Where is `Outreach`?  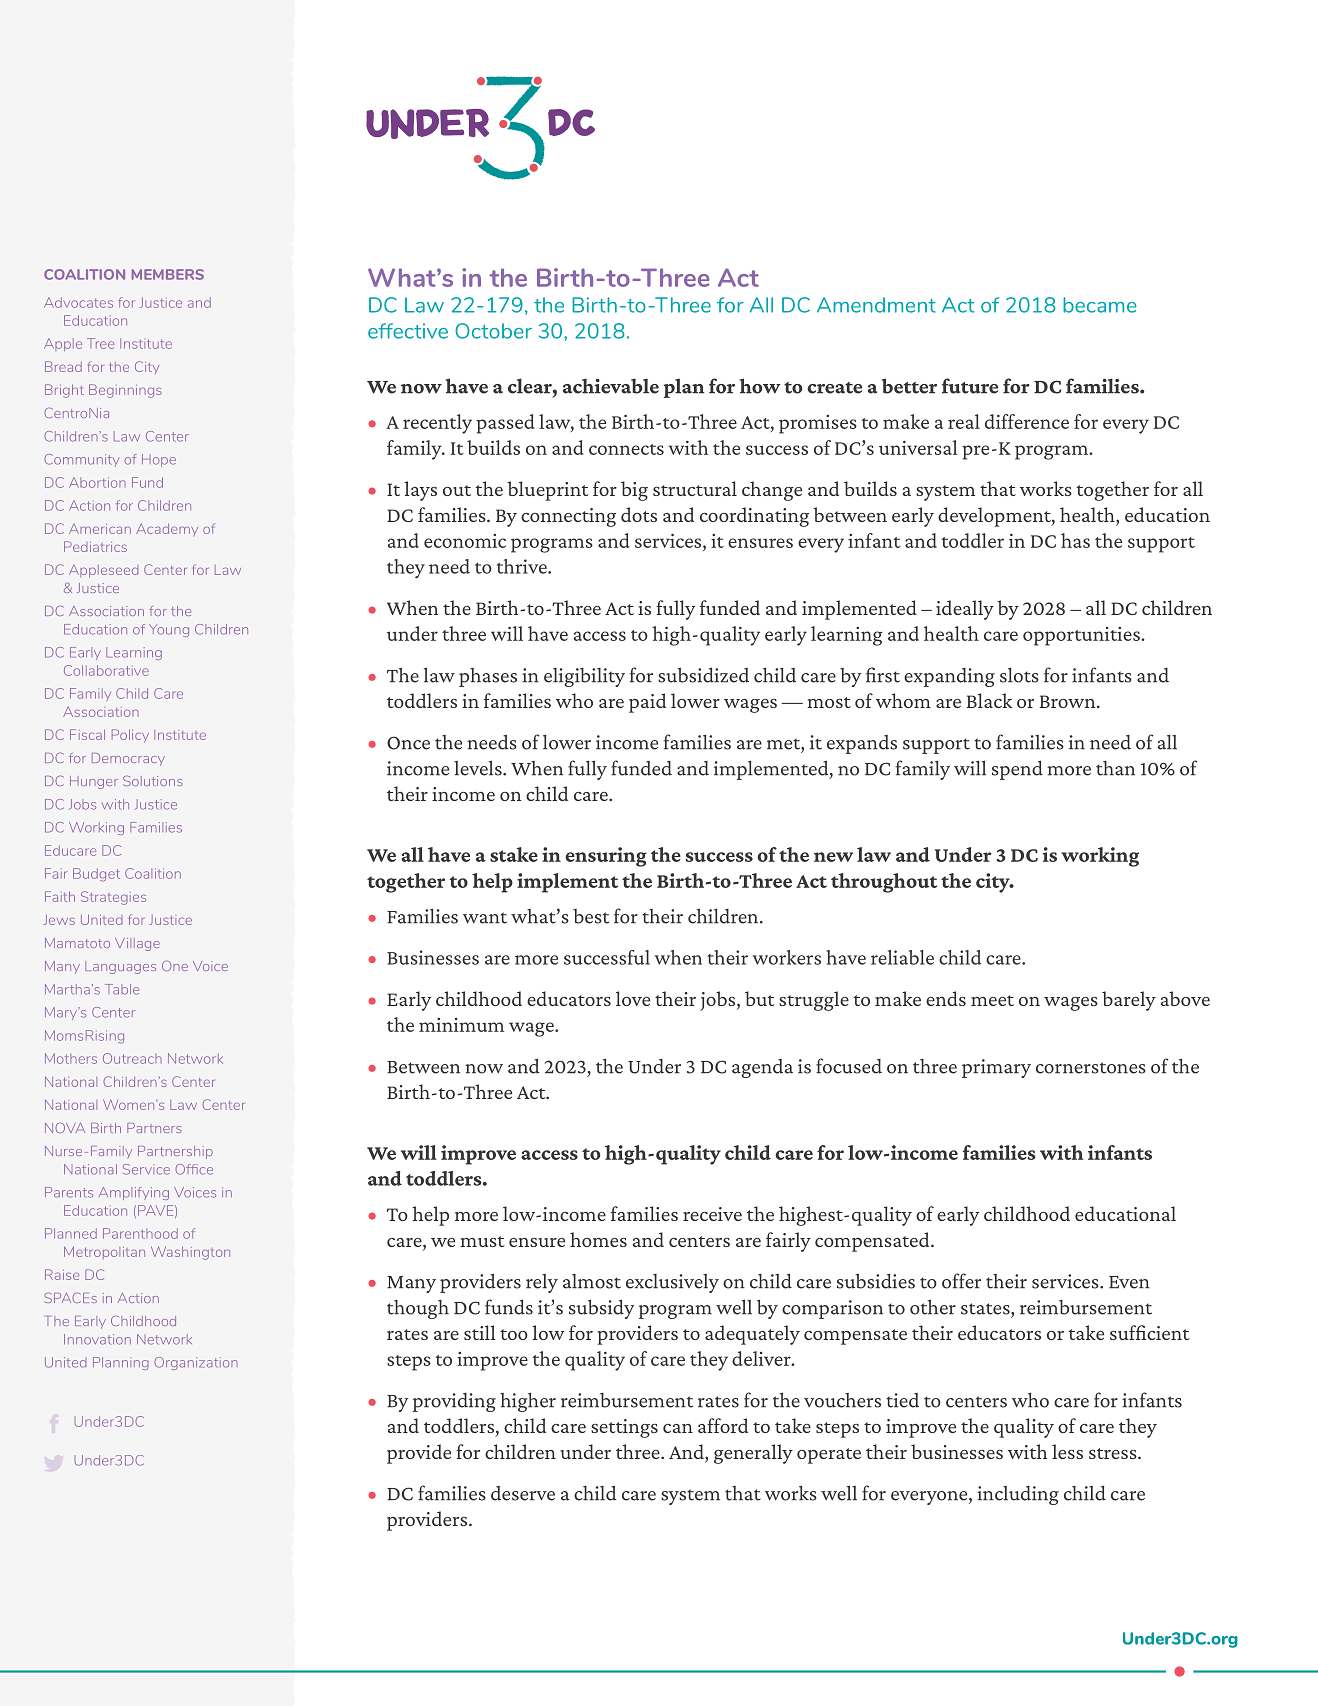 Outreach is located at coordinates (132, 1058).
